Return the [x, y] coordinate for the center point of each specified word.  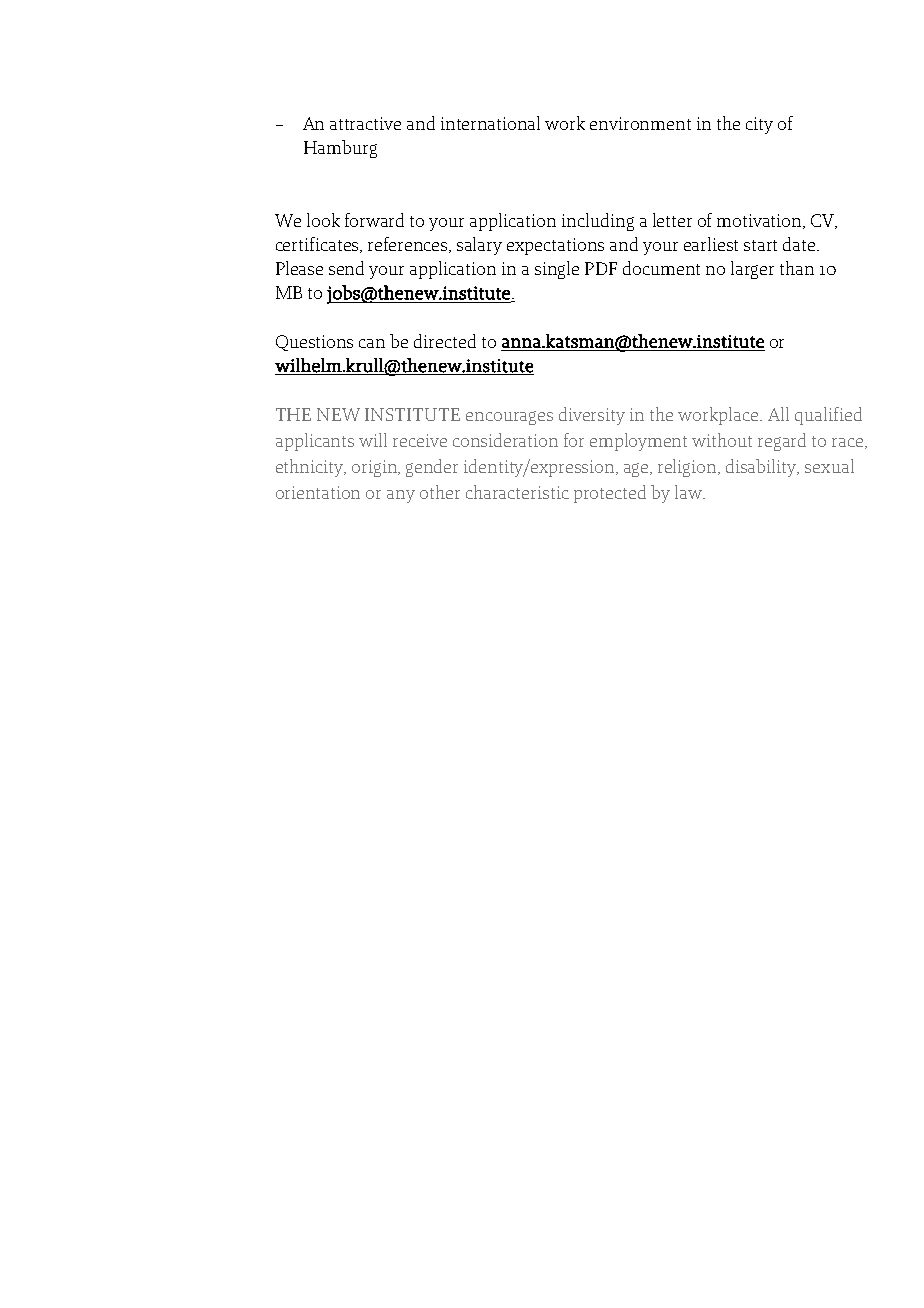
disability [762, 468]
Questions [314, 343]
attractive [365, 123]
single [557, 270]
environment [640, 123]
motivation [760, 221]
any [401, 496]
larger [752, 270]
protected [610, 494]
